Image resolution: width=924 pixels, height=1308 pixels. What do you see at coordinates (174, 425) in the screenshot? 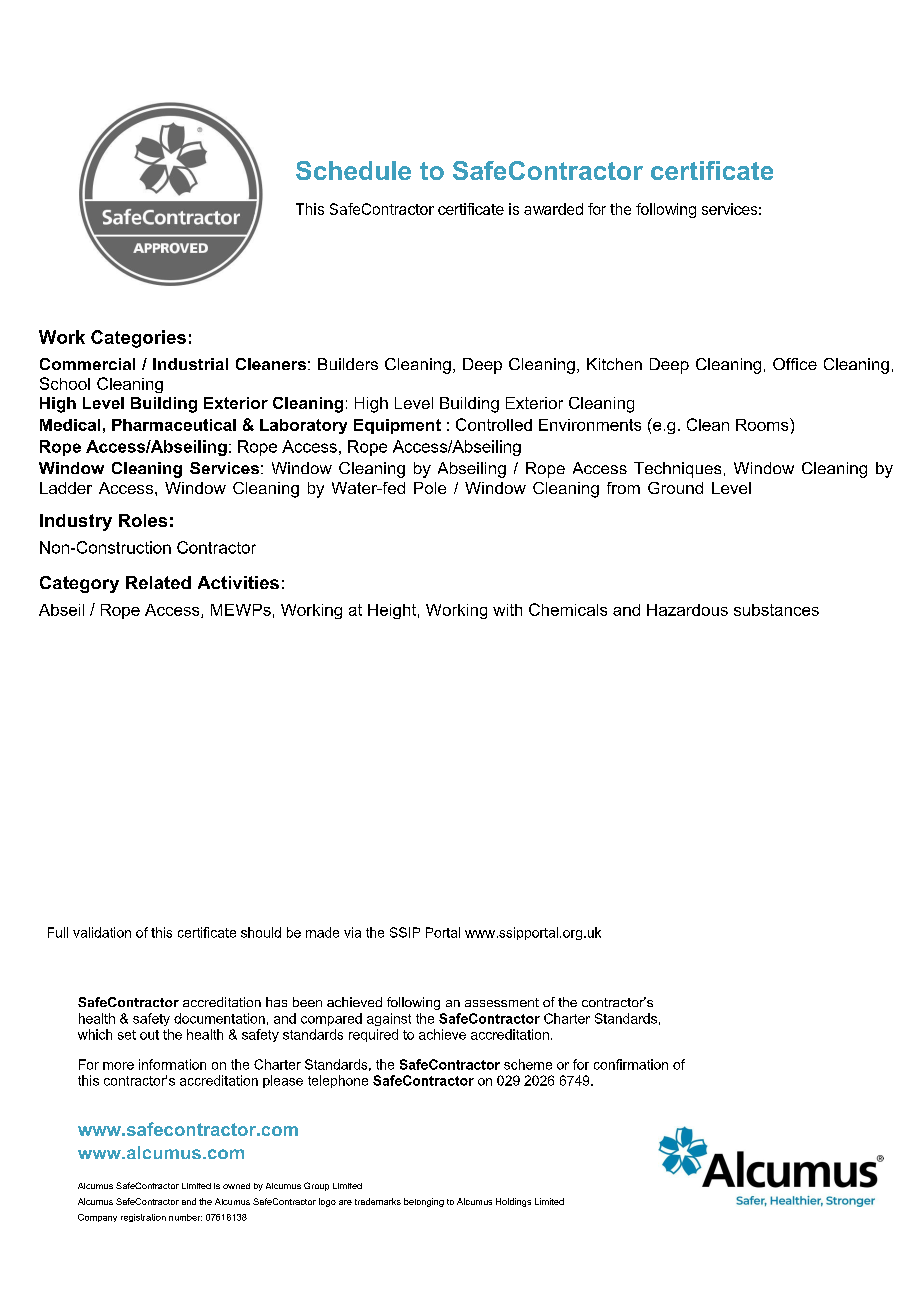
I see `Pharmaceutical` at bounding box center [174, 425].
